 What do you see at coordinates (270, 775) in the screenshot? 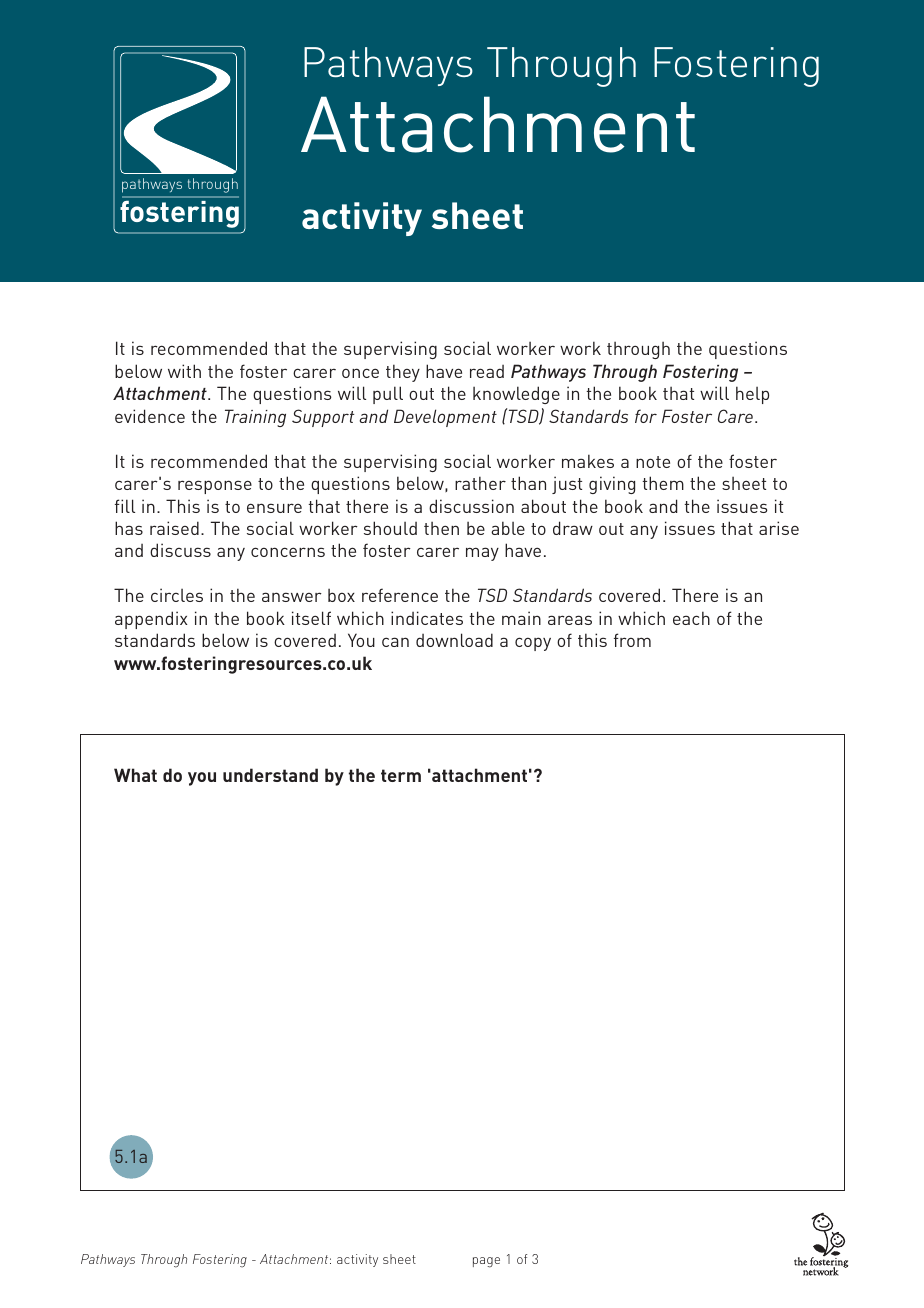
I see `understand` at bounding box center [270, 775].
